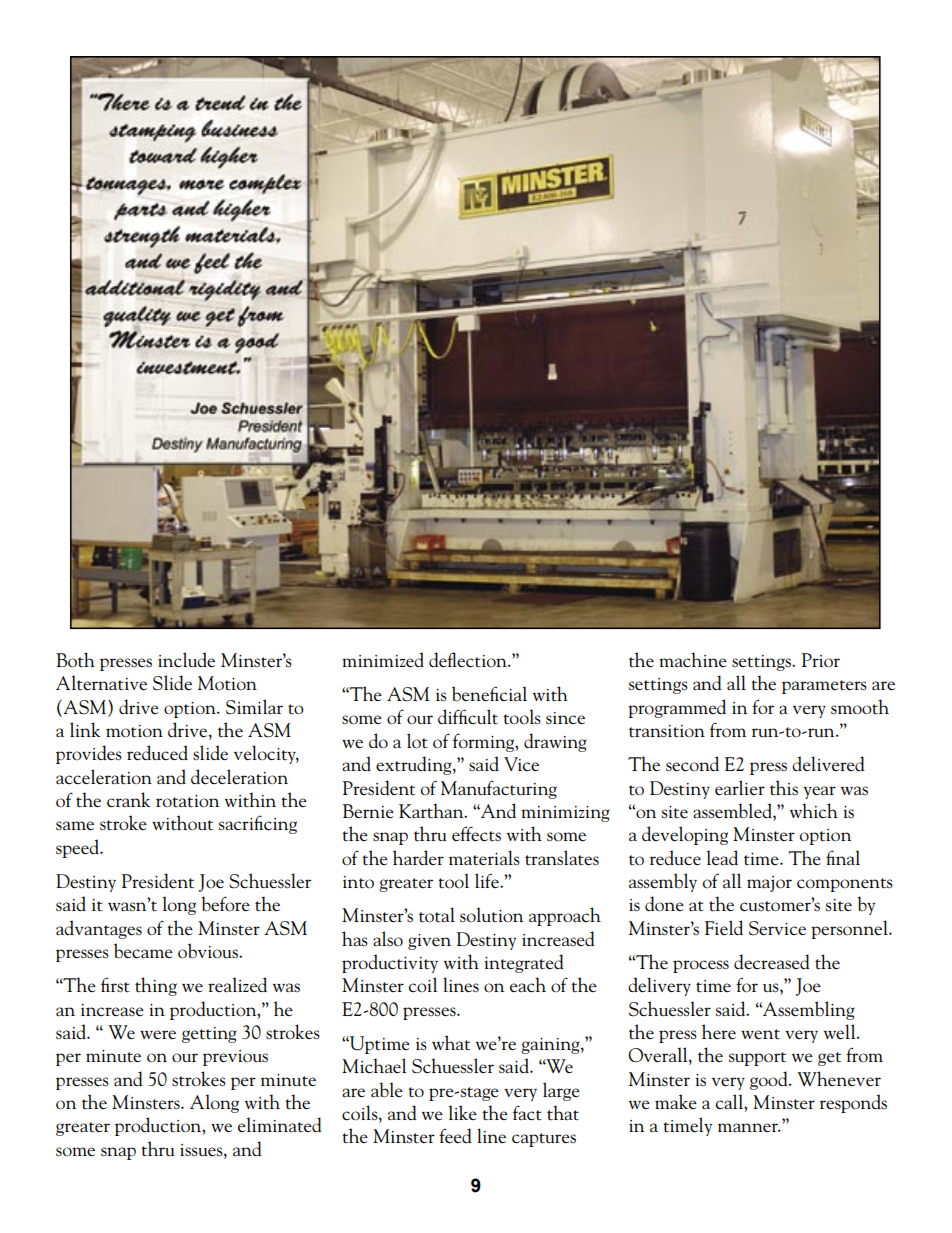  What do you see at coordinates (853, 1103) in the page?
I see `responds` at bounding box center [853, 1103].
